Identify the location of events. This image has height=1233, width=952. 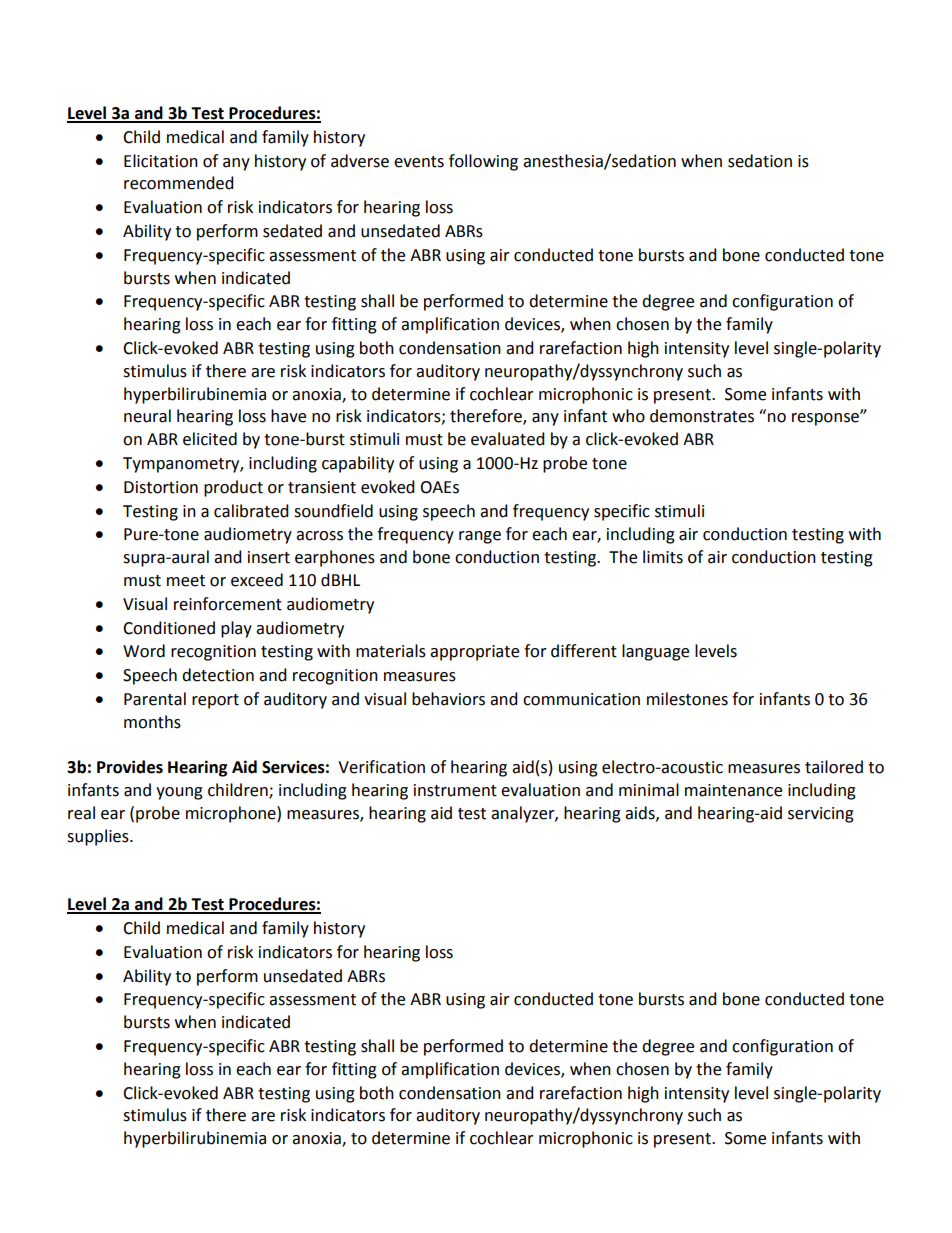
(419, 162).
